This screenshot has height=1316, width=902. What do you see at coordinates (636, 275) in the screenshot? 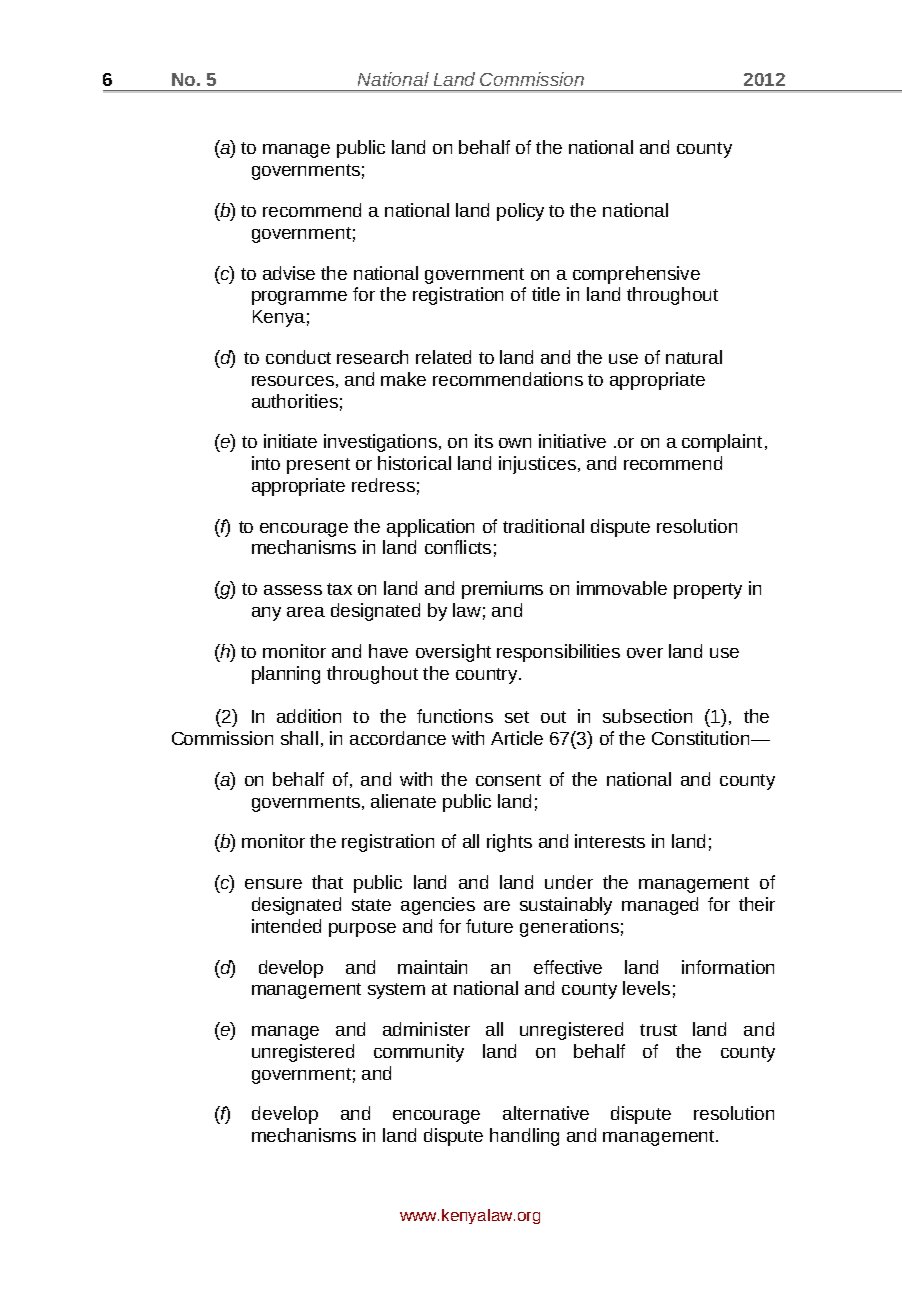
I see `comprehensive` at bounding box center [636, 275].
